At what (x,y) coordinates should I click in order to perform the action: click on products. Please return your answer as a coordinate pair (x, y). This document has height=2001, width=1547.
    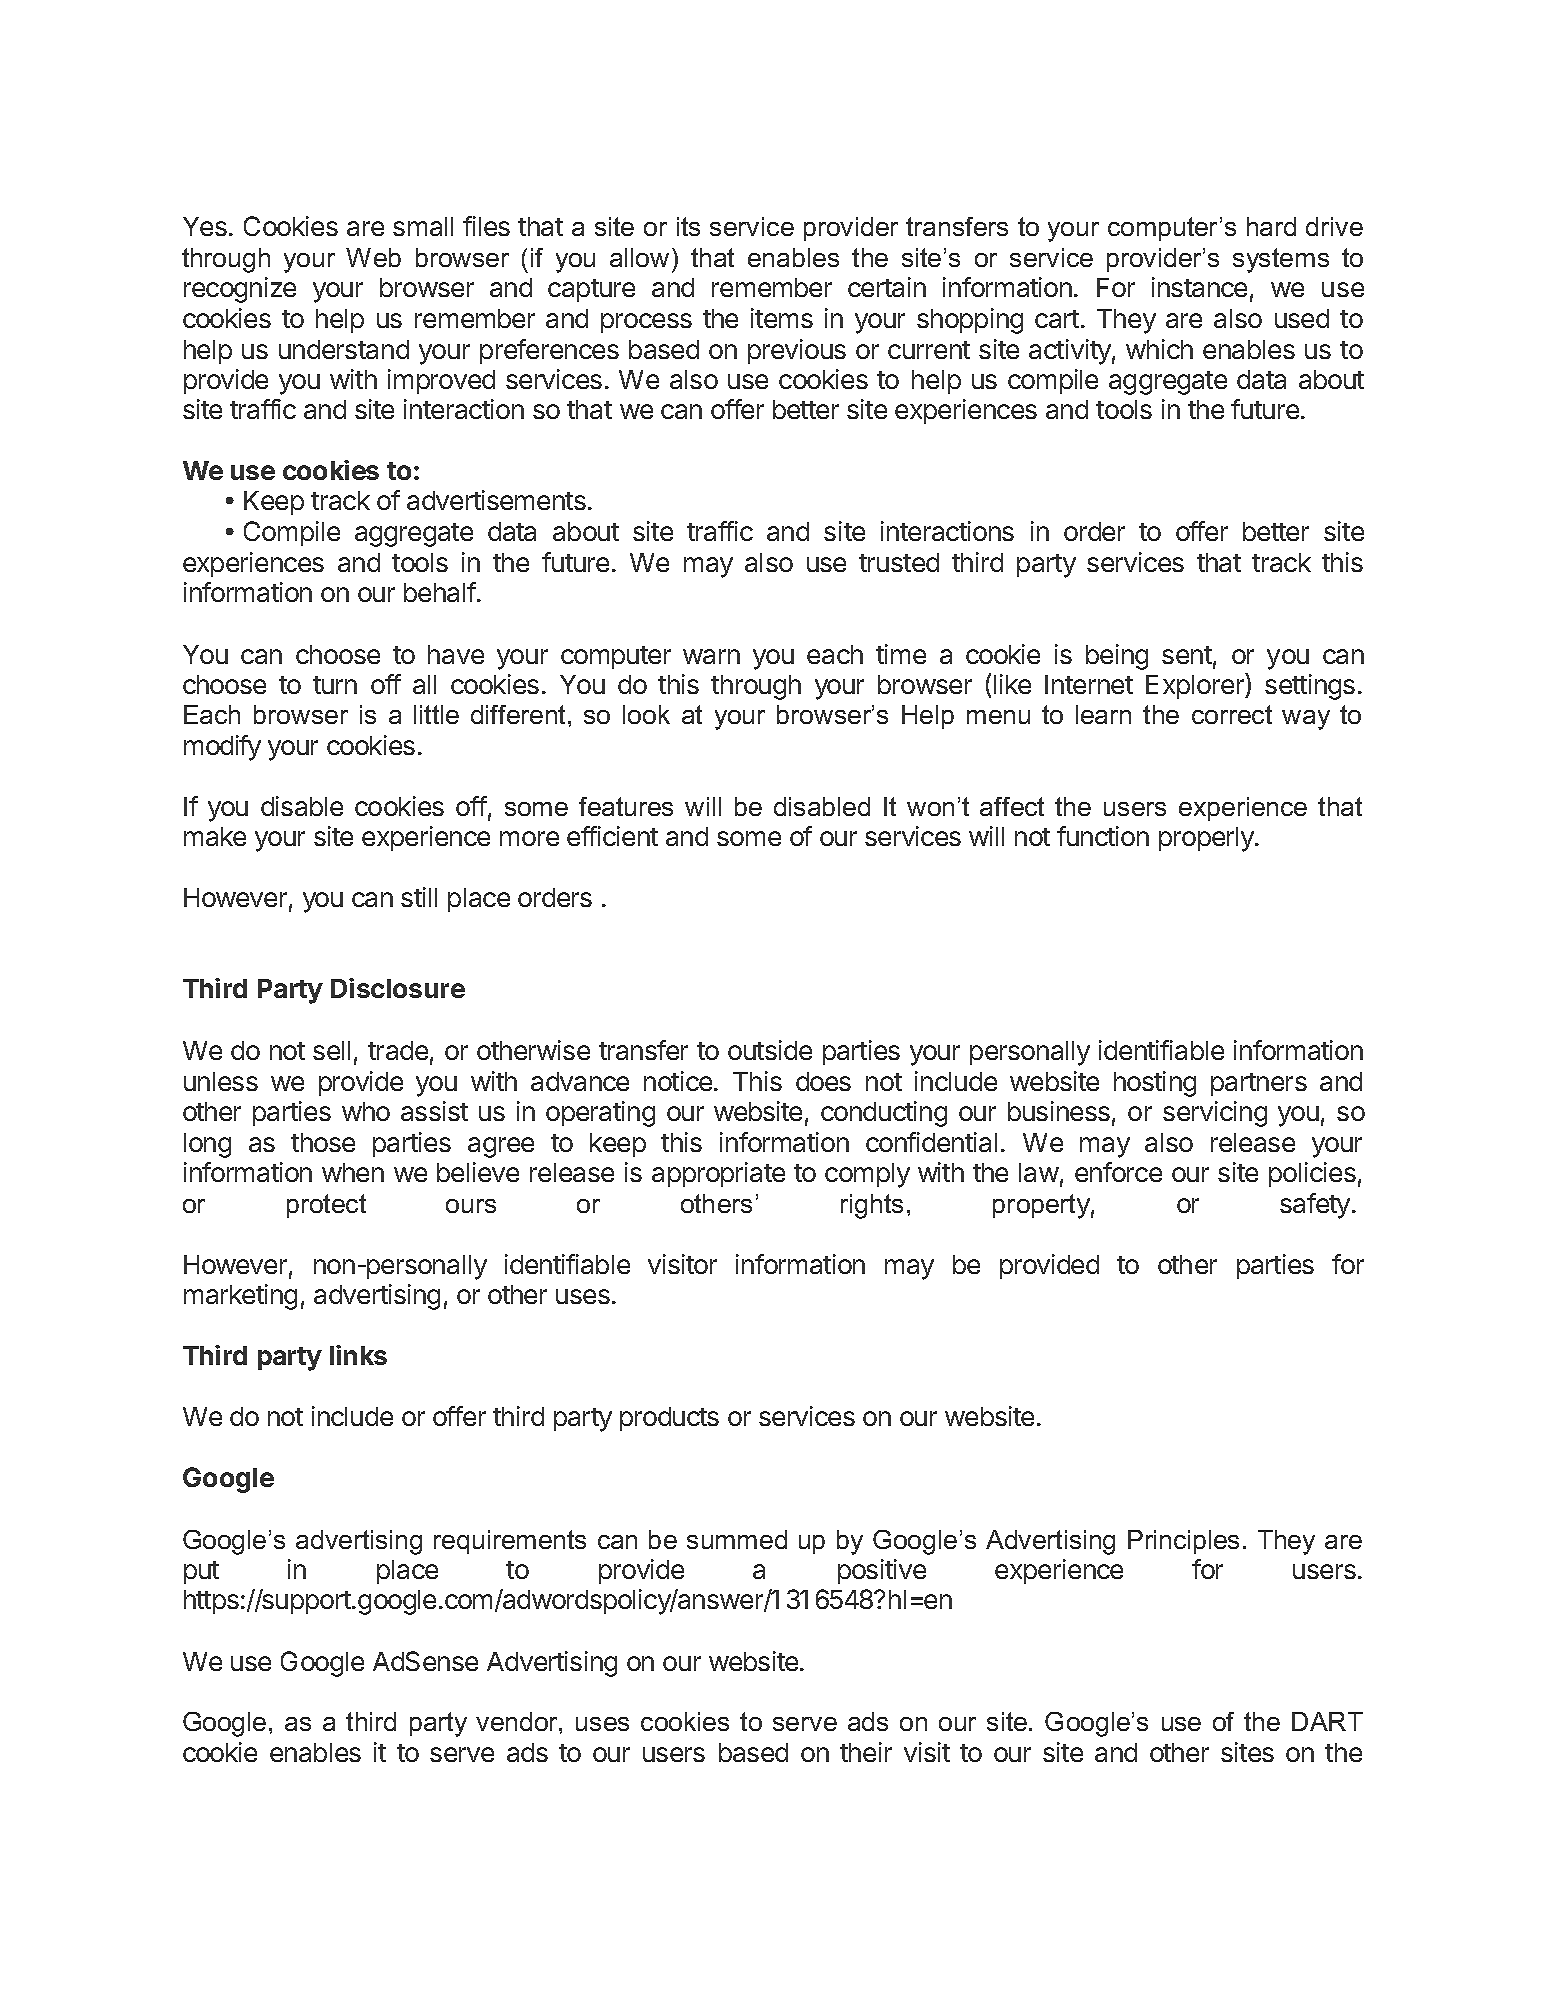
    Looking at the image, I should click on (669, 1419).
